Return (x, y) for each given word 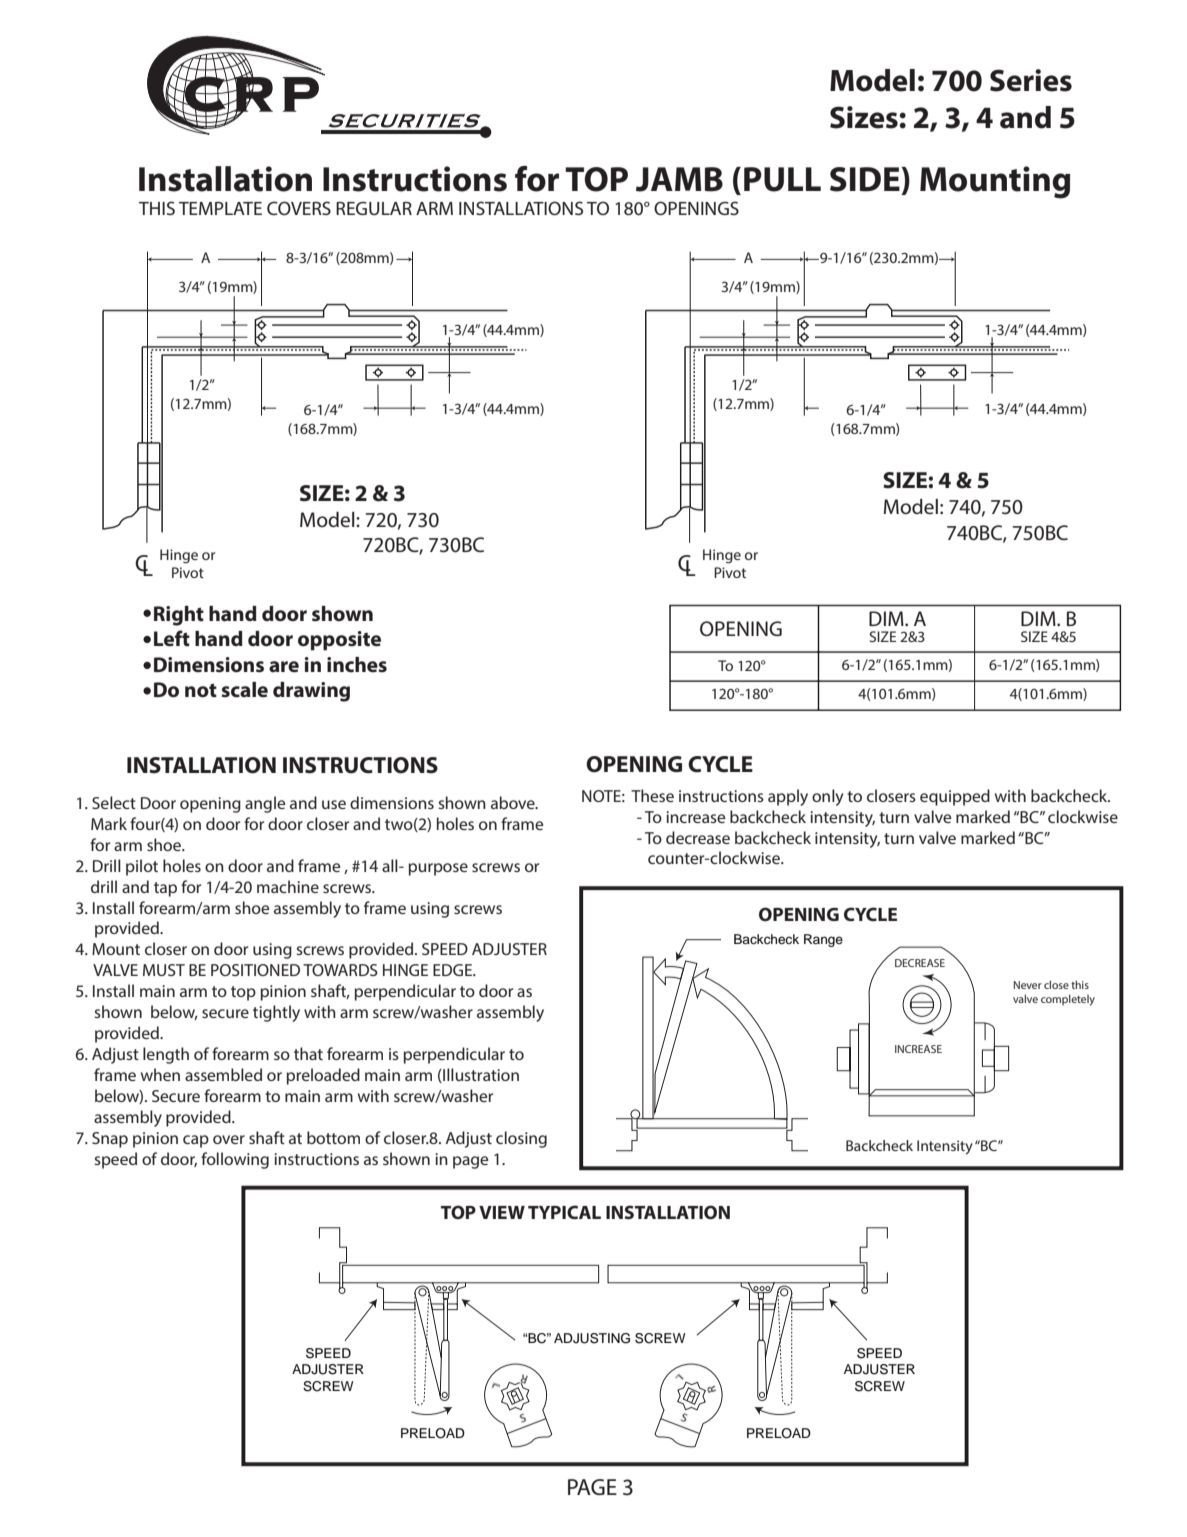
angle (265, 804)
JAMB (679, 179)
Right (179, 616)
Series (1031, 80)
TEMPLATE (220, 208)
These (652, 795)
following (235, 1160)
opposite (339, 641)
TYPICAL (564, 1212)
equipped (955, 797)
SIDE (866, 179)
